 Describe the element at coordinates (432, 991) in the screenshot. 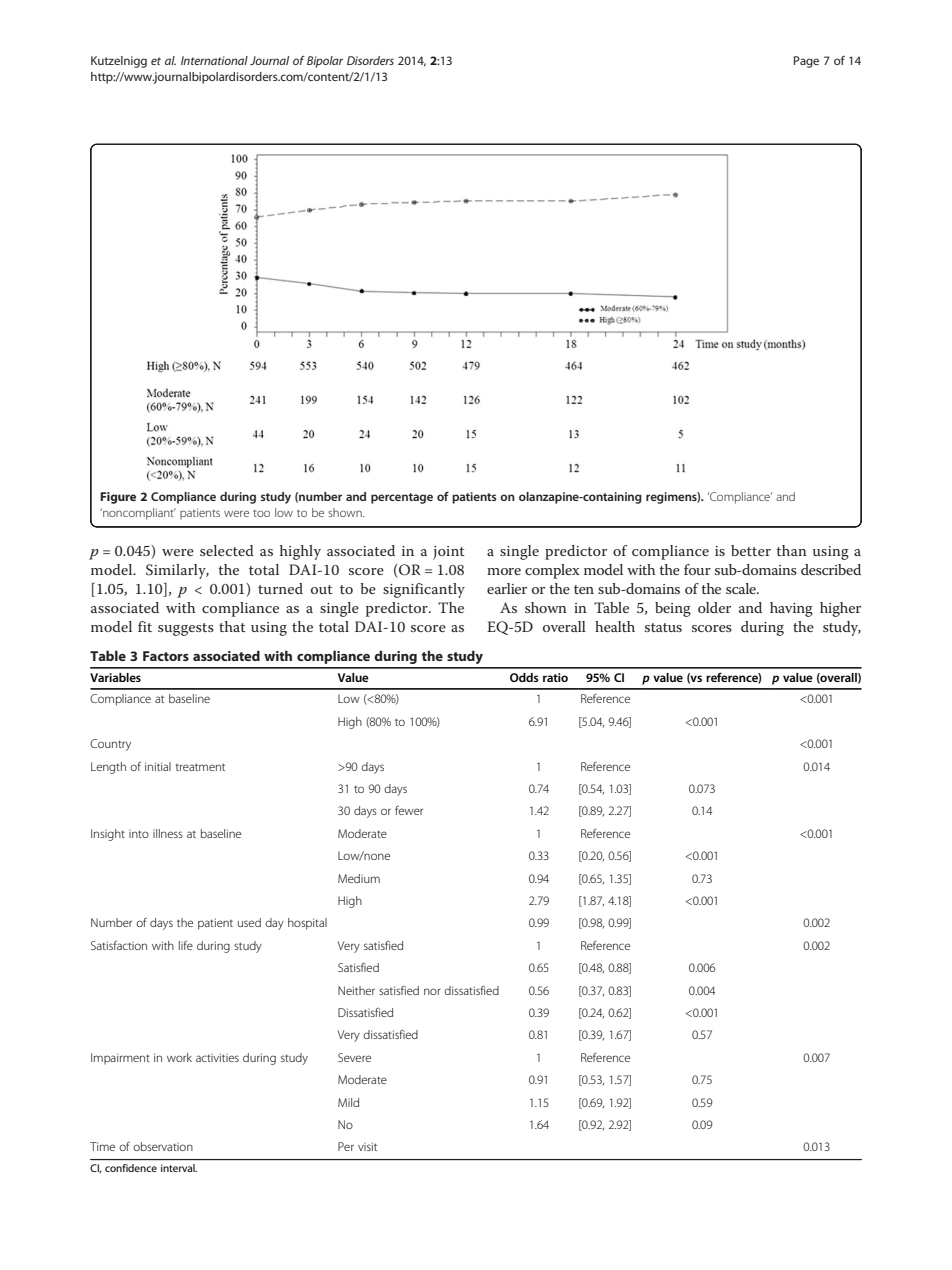

I see `nor` at that location.
